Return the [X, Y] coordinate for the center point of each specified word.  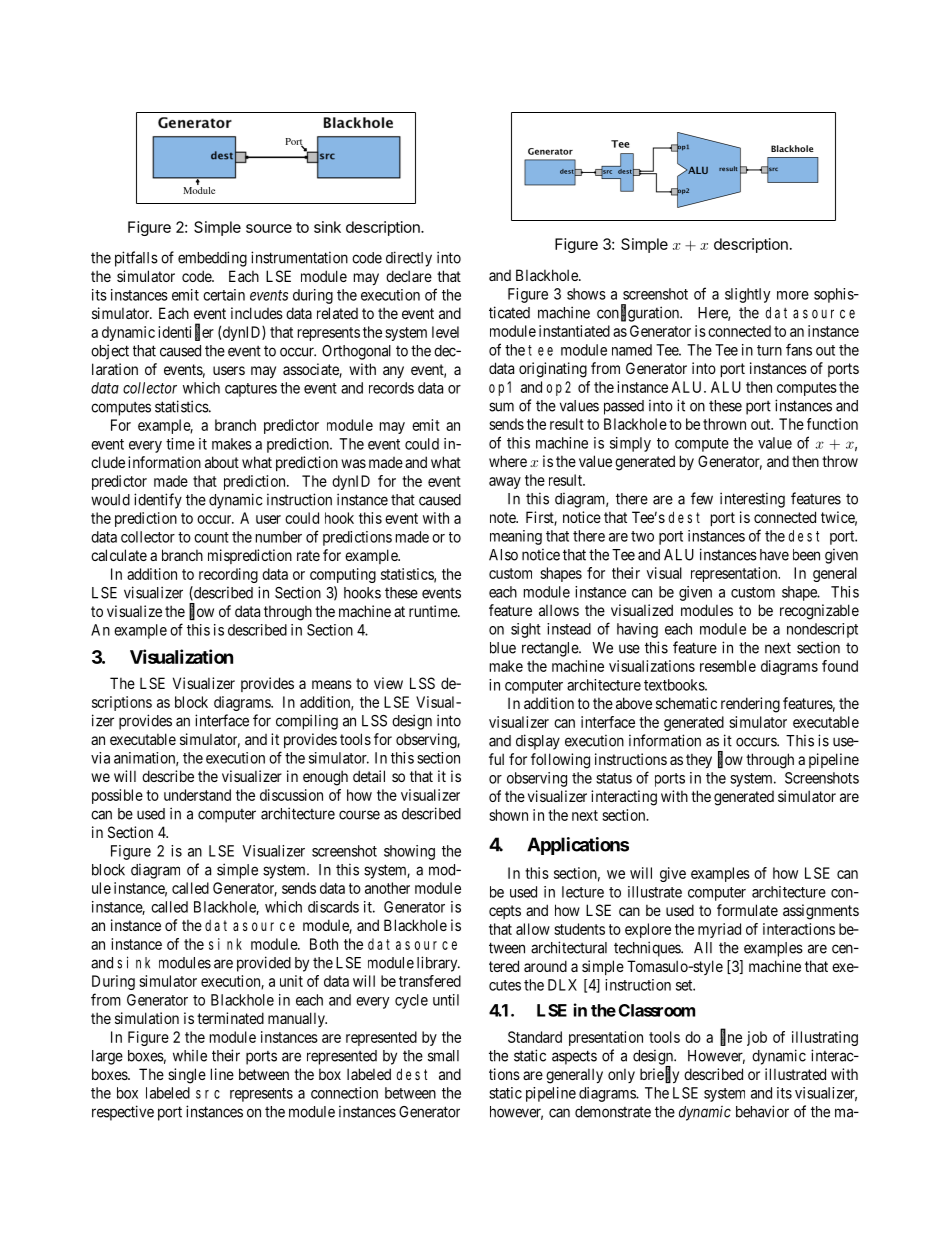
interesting [752, 500]
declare [409, 276]
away [505, 483]
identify [158, 501]
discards [333, 907]
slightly [748, 295]
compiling [307, 722]
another [387, 888]
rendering [750, 705]
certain [224, 295]
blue [503, 648]
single [187, 1076]
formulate [747, 910]
